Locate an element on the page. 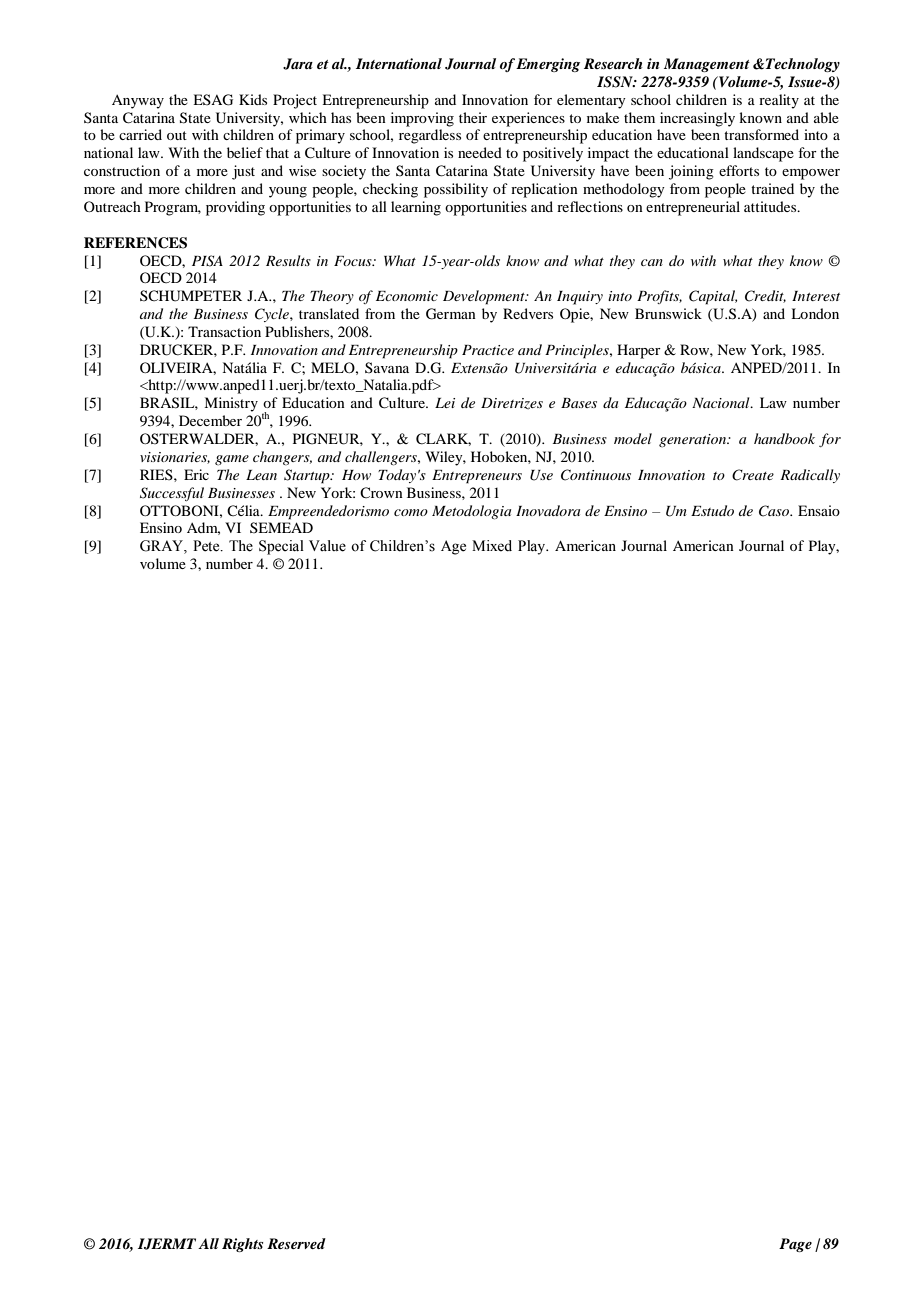 The width and height of the document is (924, 1307). their is located at coordinates (473, 117).
